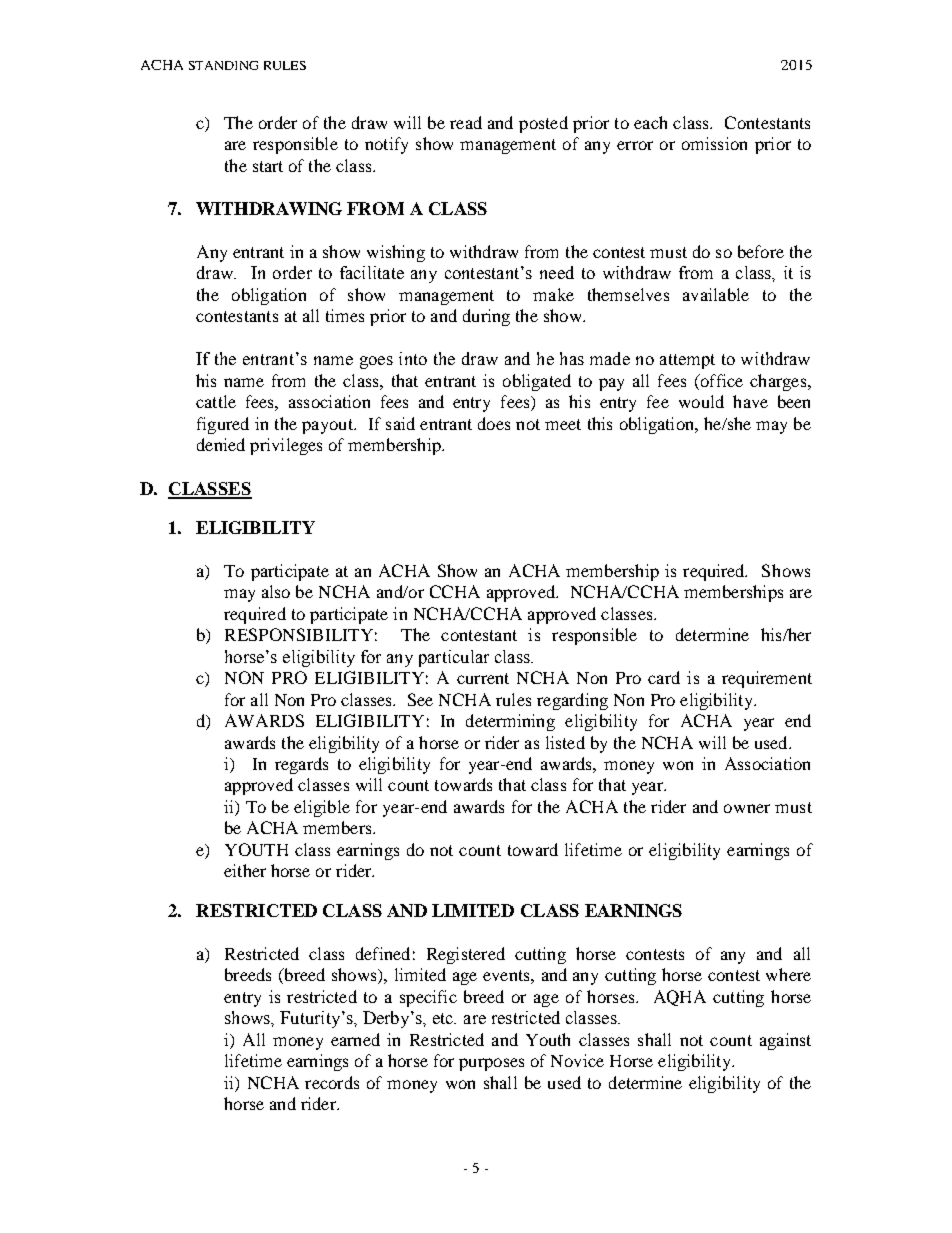  I want to click on particular, so click(454, 658).
